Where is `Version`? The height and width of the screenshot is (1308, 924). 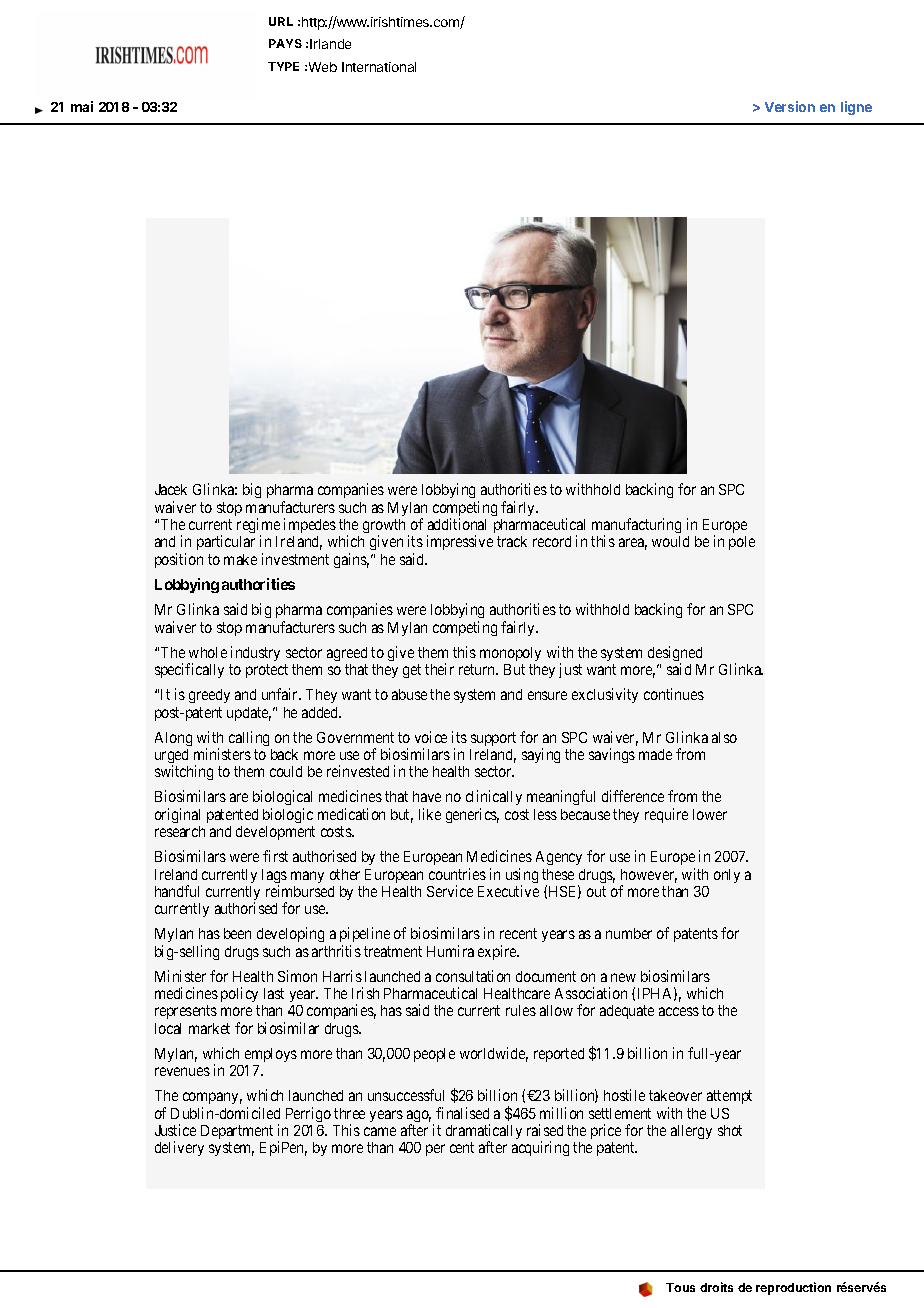 Version is located at coordinates (790, 106).
